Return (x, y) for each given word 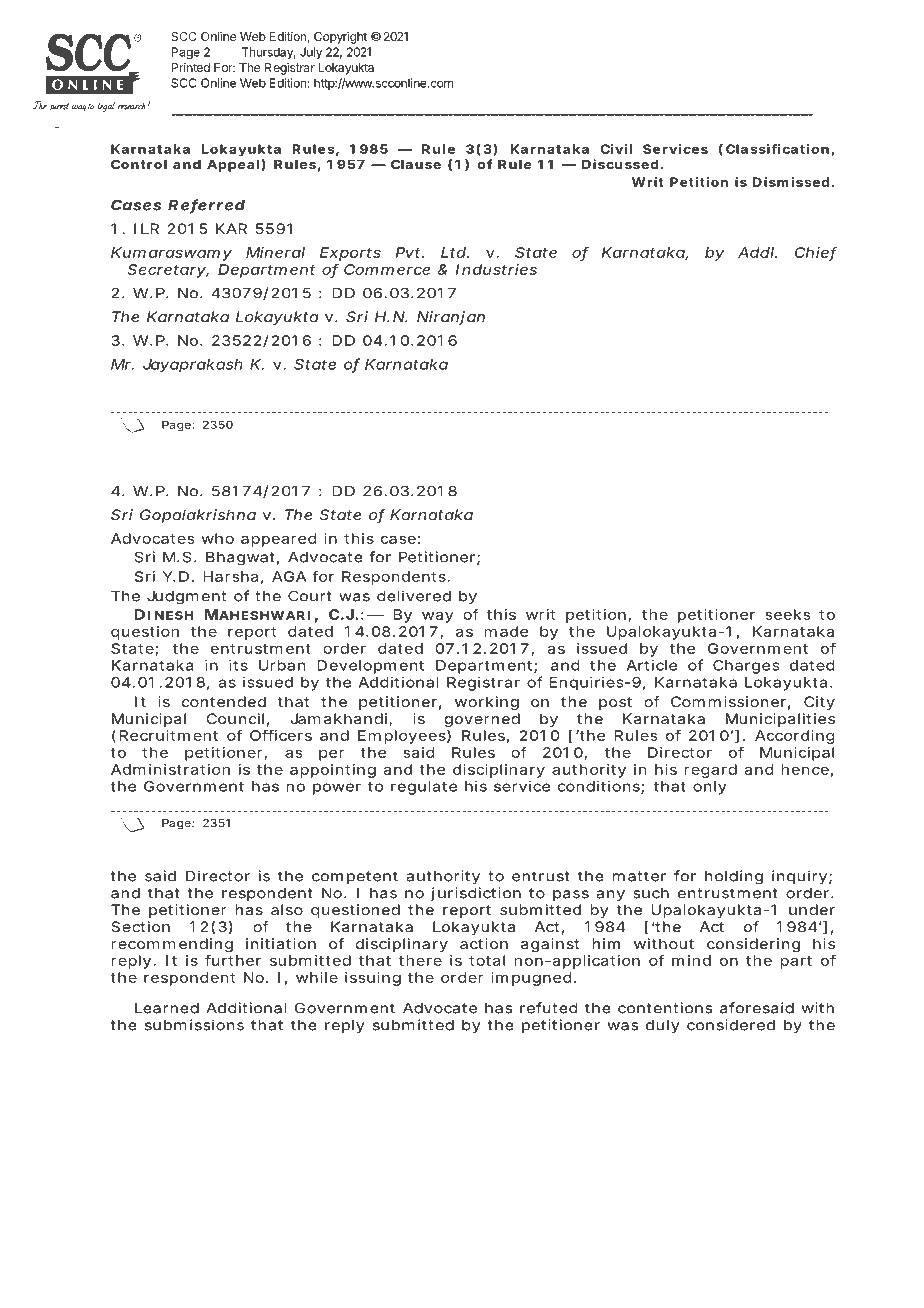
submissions (194, 1025)
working (487, 703)
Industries (496, 269)
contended (224, 701)
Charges (746, 667)
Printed (191, 67)
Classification (777, 149)
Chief (816, 253)
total (487, 960)
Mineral (275, 252)
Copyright (340, 37)
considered (731, 1025)
